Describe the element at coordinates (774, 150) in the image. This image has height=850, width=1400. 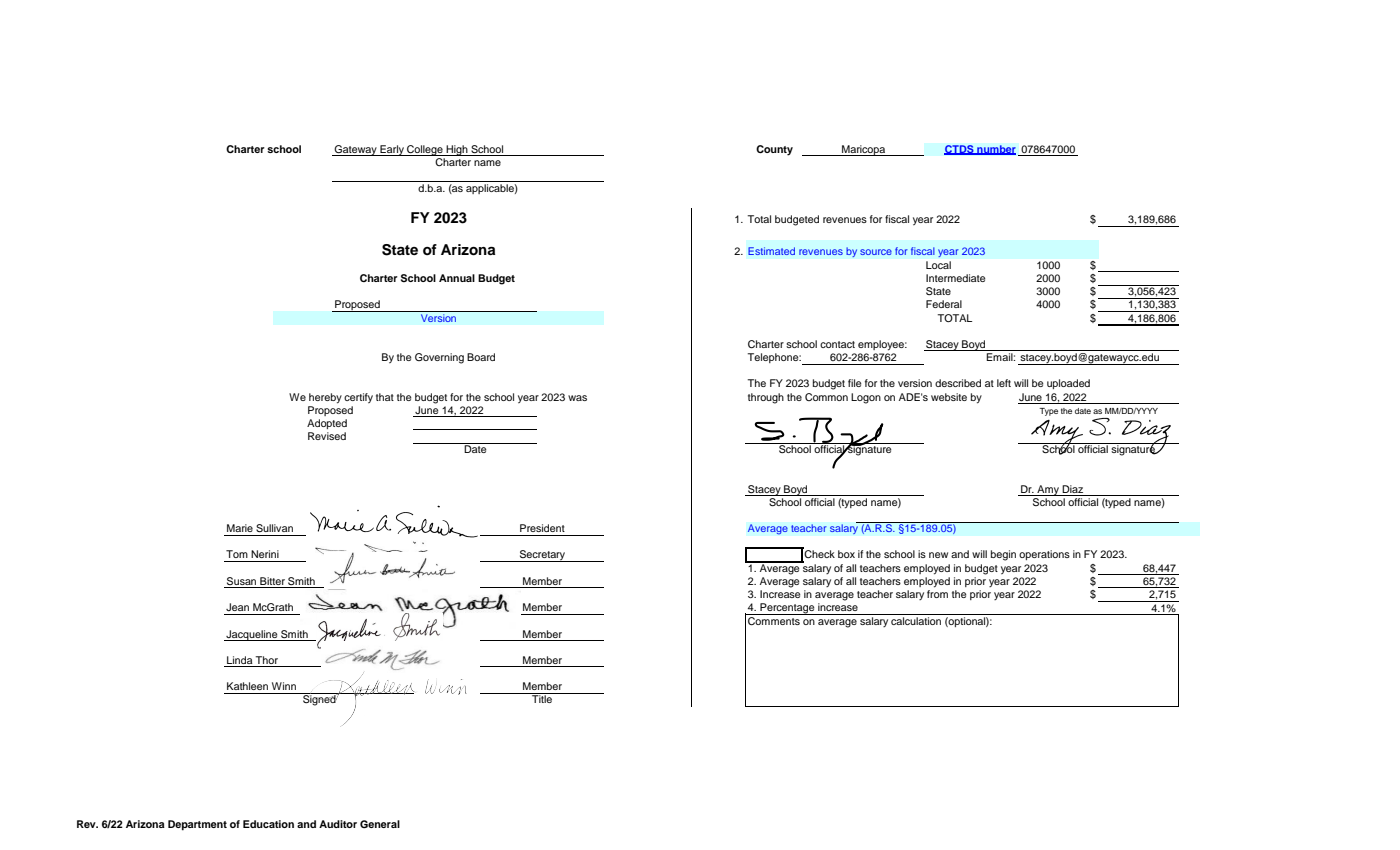
I see `County` at that location.
